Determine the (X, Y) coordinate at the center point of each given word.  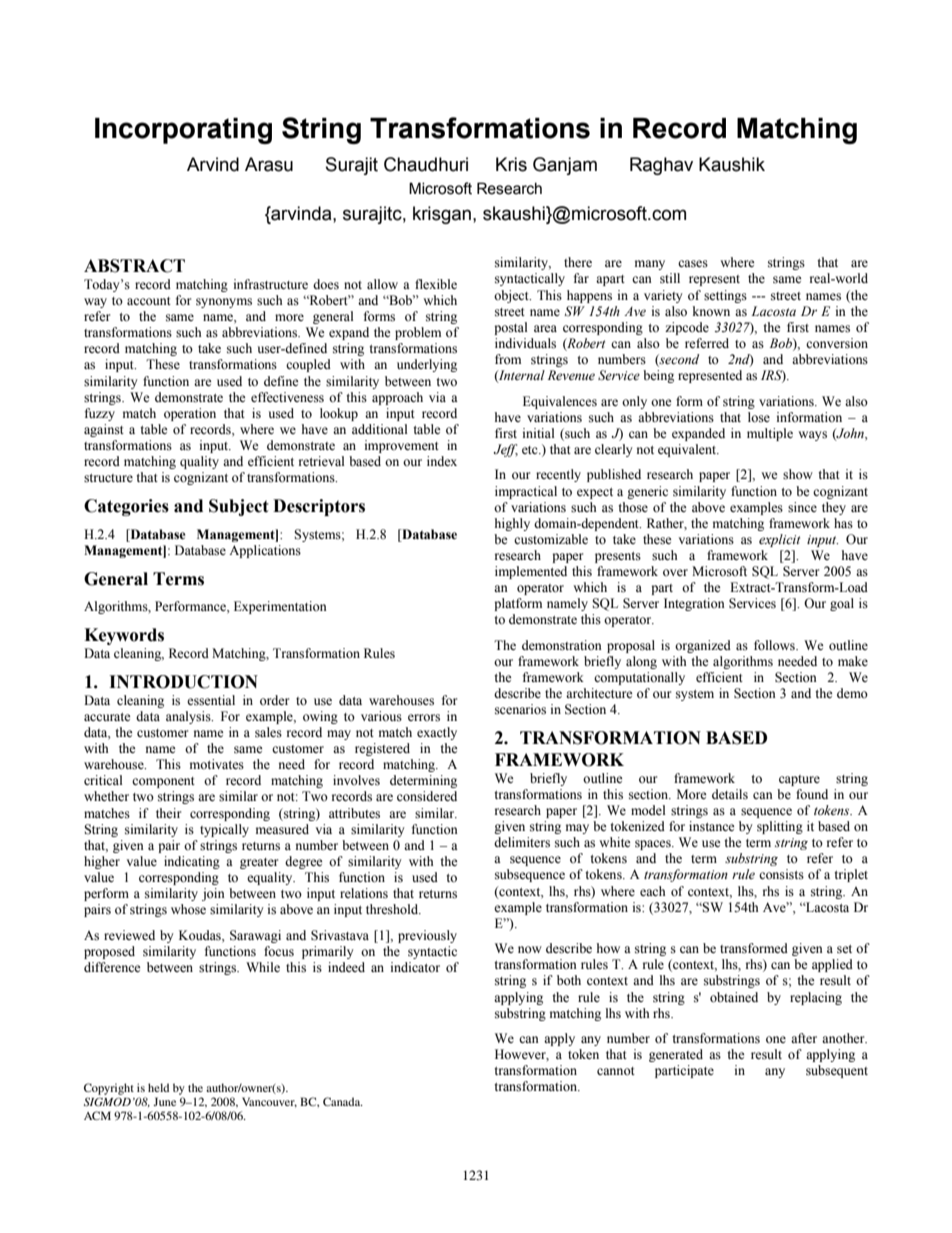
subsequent (837, 1071)
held (158, 1087)
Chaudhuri (426, 164)
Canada (343, 1101)
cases (693, 264)
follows (775, 645)
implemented (531, 572)
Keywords (124, 636)
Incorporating (183, 131)
